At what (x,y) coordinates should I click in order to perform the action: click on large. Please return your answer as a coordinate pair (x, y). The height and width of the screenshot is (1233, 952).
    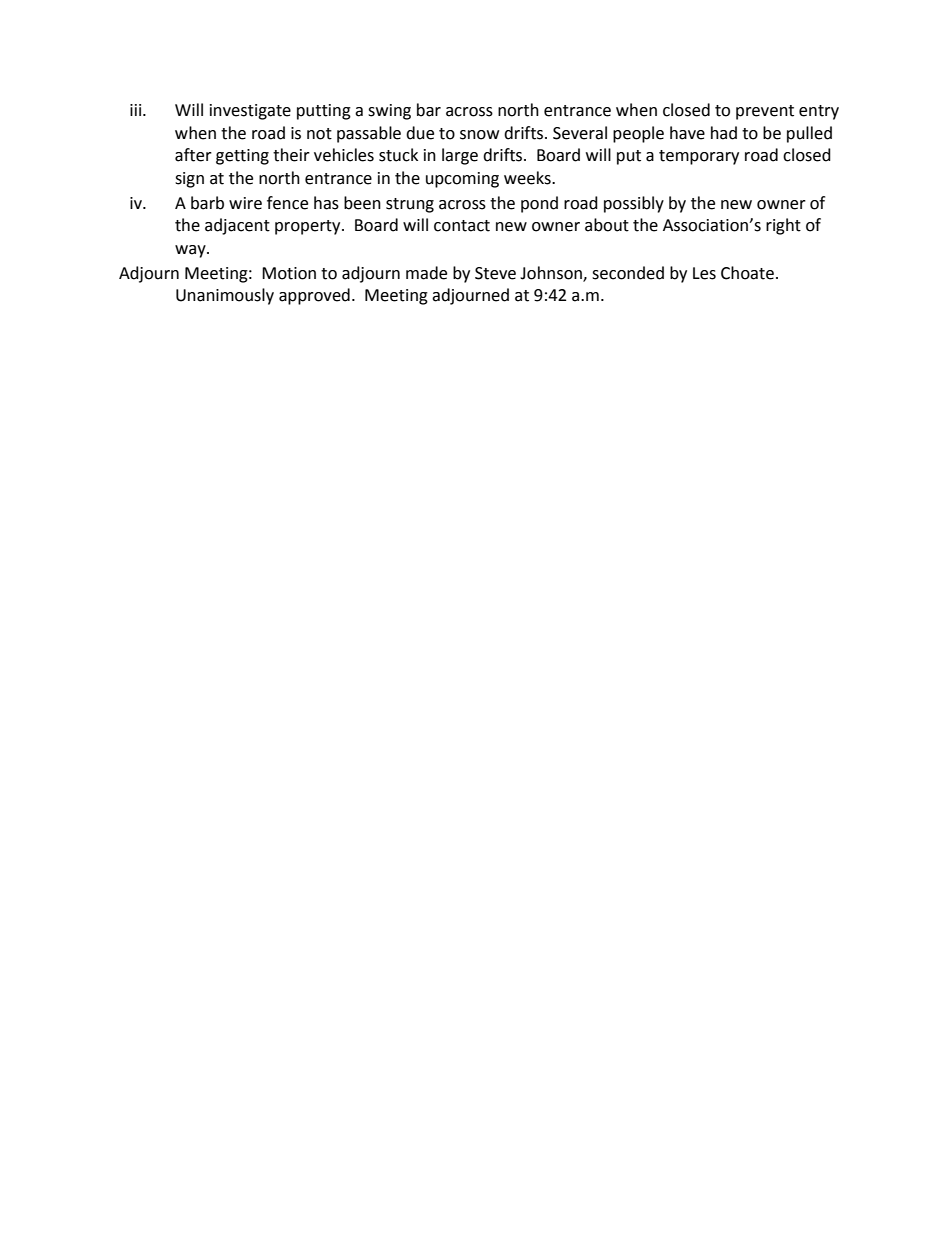
    Looking at the image, I should click on (460, 156).
